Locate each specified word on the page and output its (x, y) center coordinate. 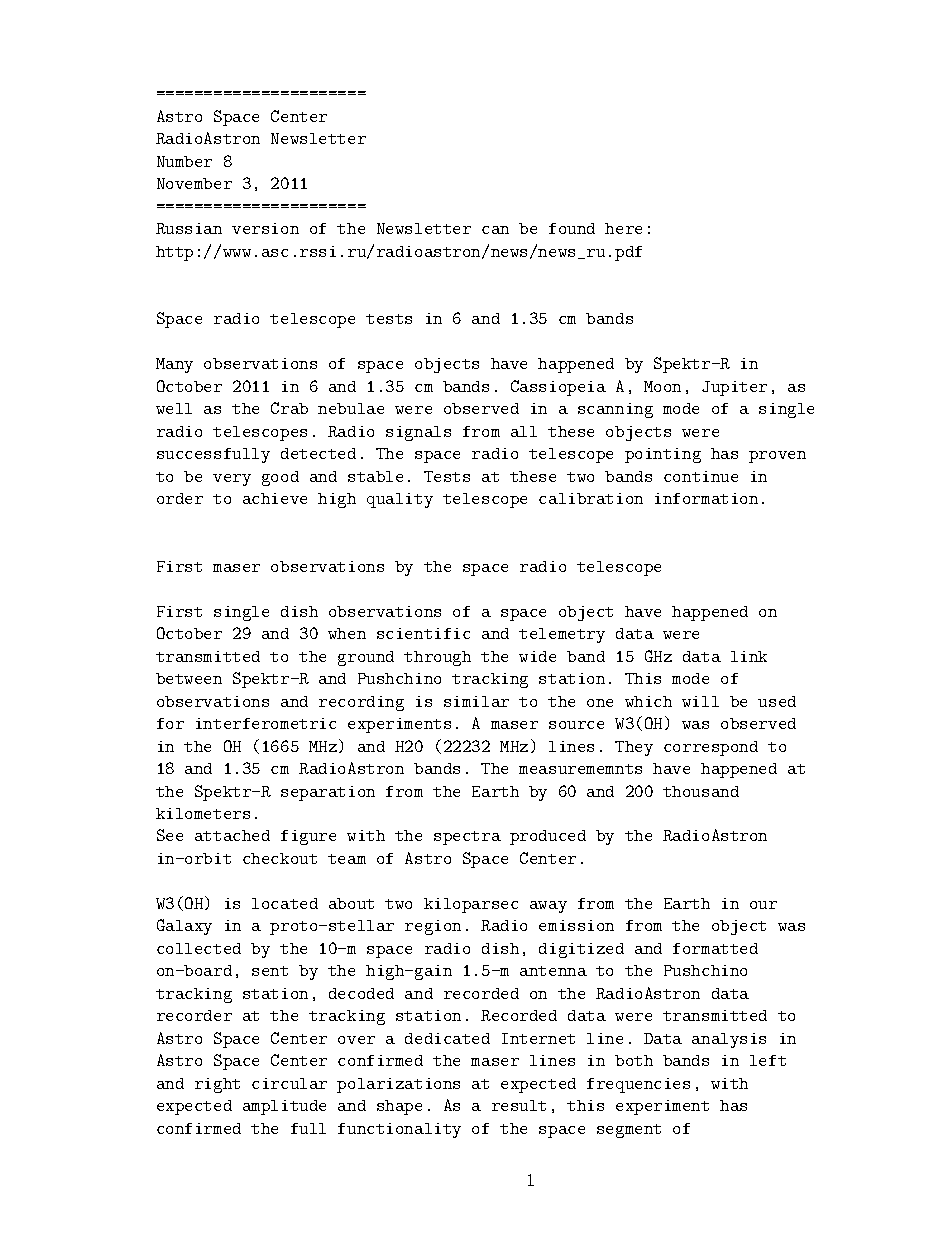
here (623, 228)
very (232, 480)
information (706, 498)
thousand (701, 791)
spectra (467, 838)
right (217, 1085)
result (519, 1105)
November (194, 183)
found (572, 228)
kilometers (203, 813)
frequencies (638, 1085)
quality (400, 500)
